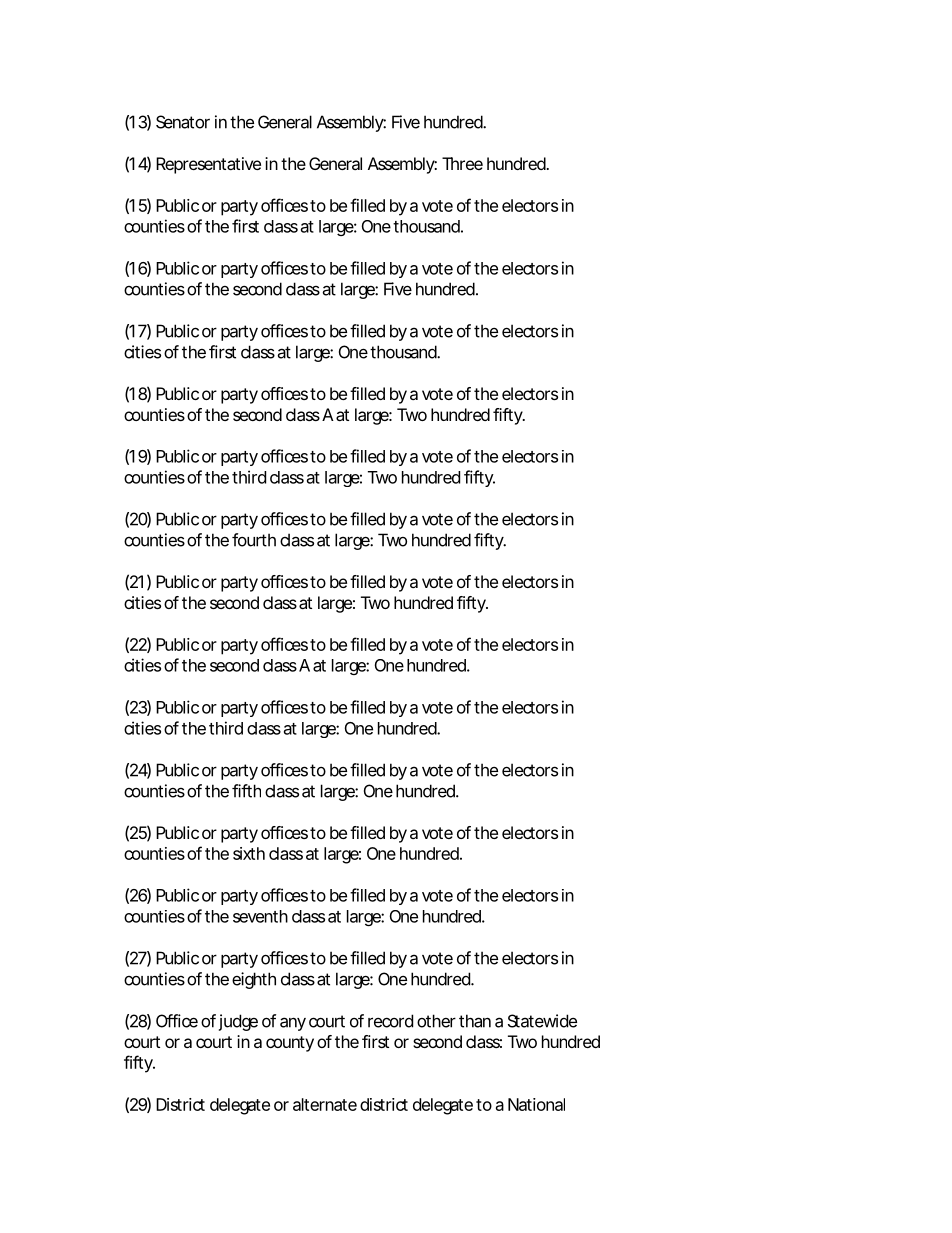  What do you see at coordinates (208, 165) in the screenshot?
I see `Representative` at bounding box center [208, 165].
